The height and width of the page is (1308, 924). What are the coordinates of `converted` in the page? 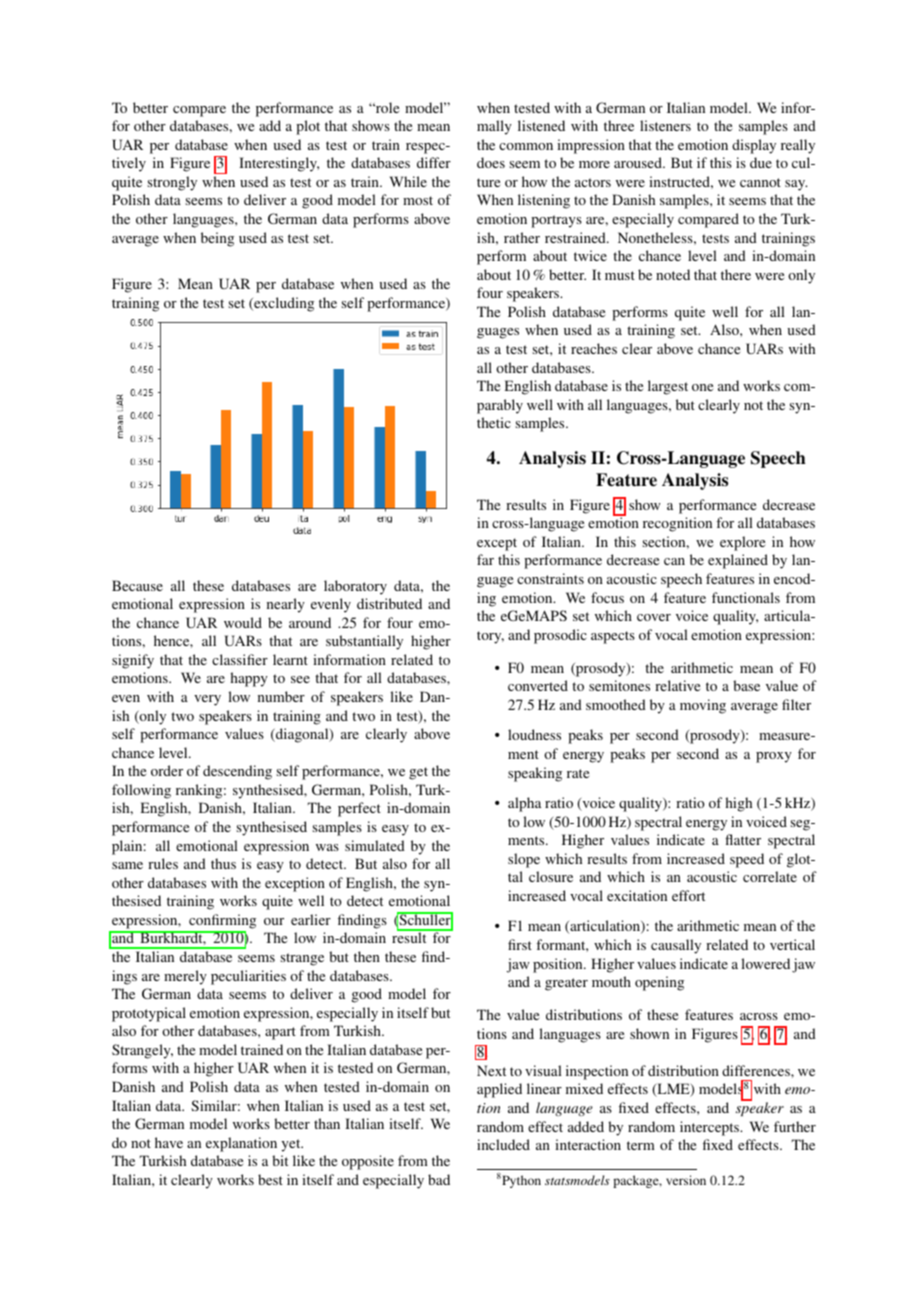 It's located at (538, 685).
